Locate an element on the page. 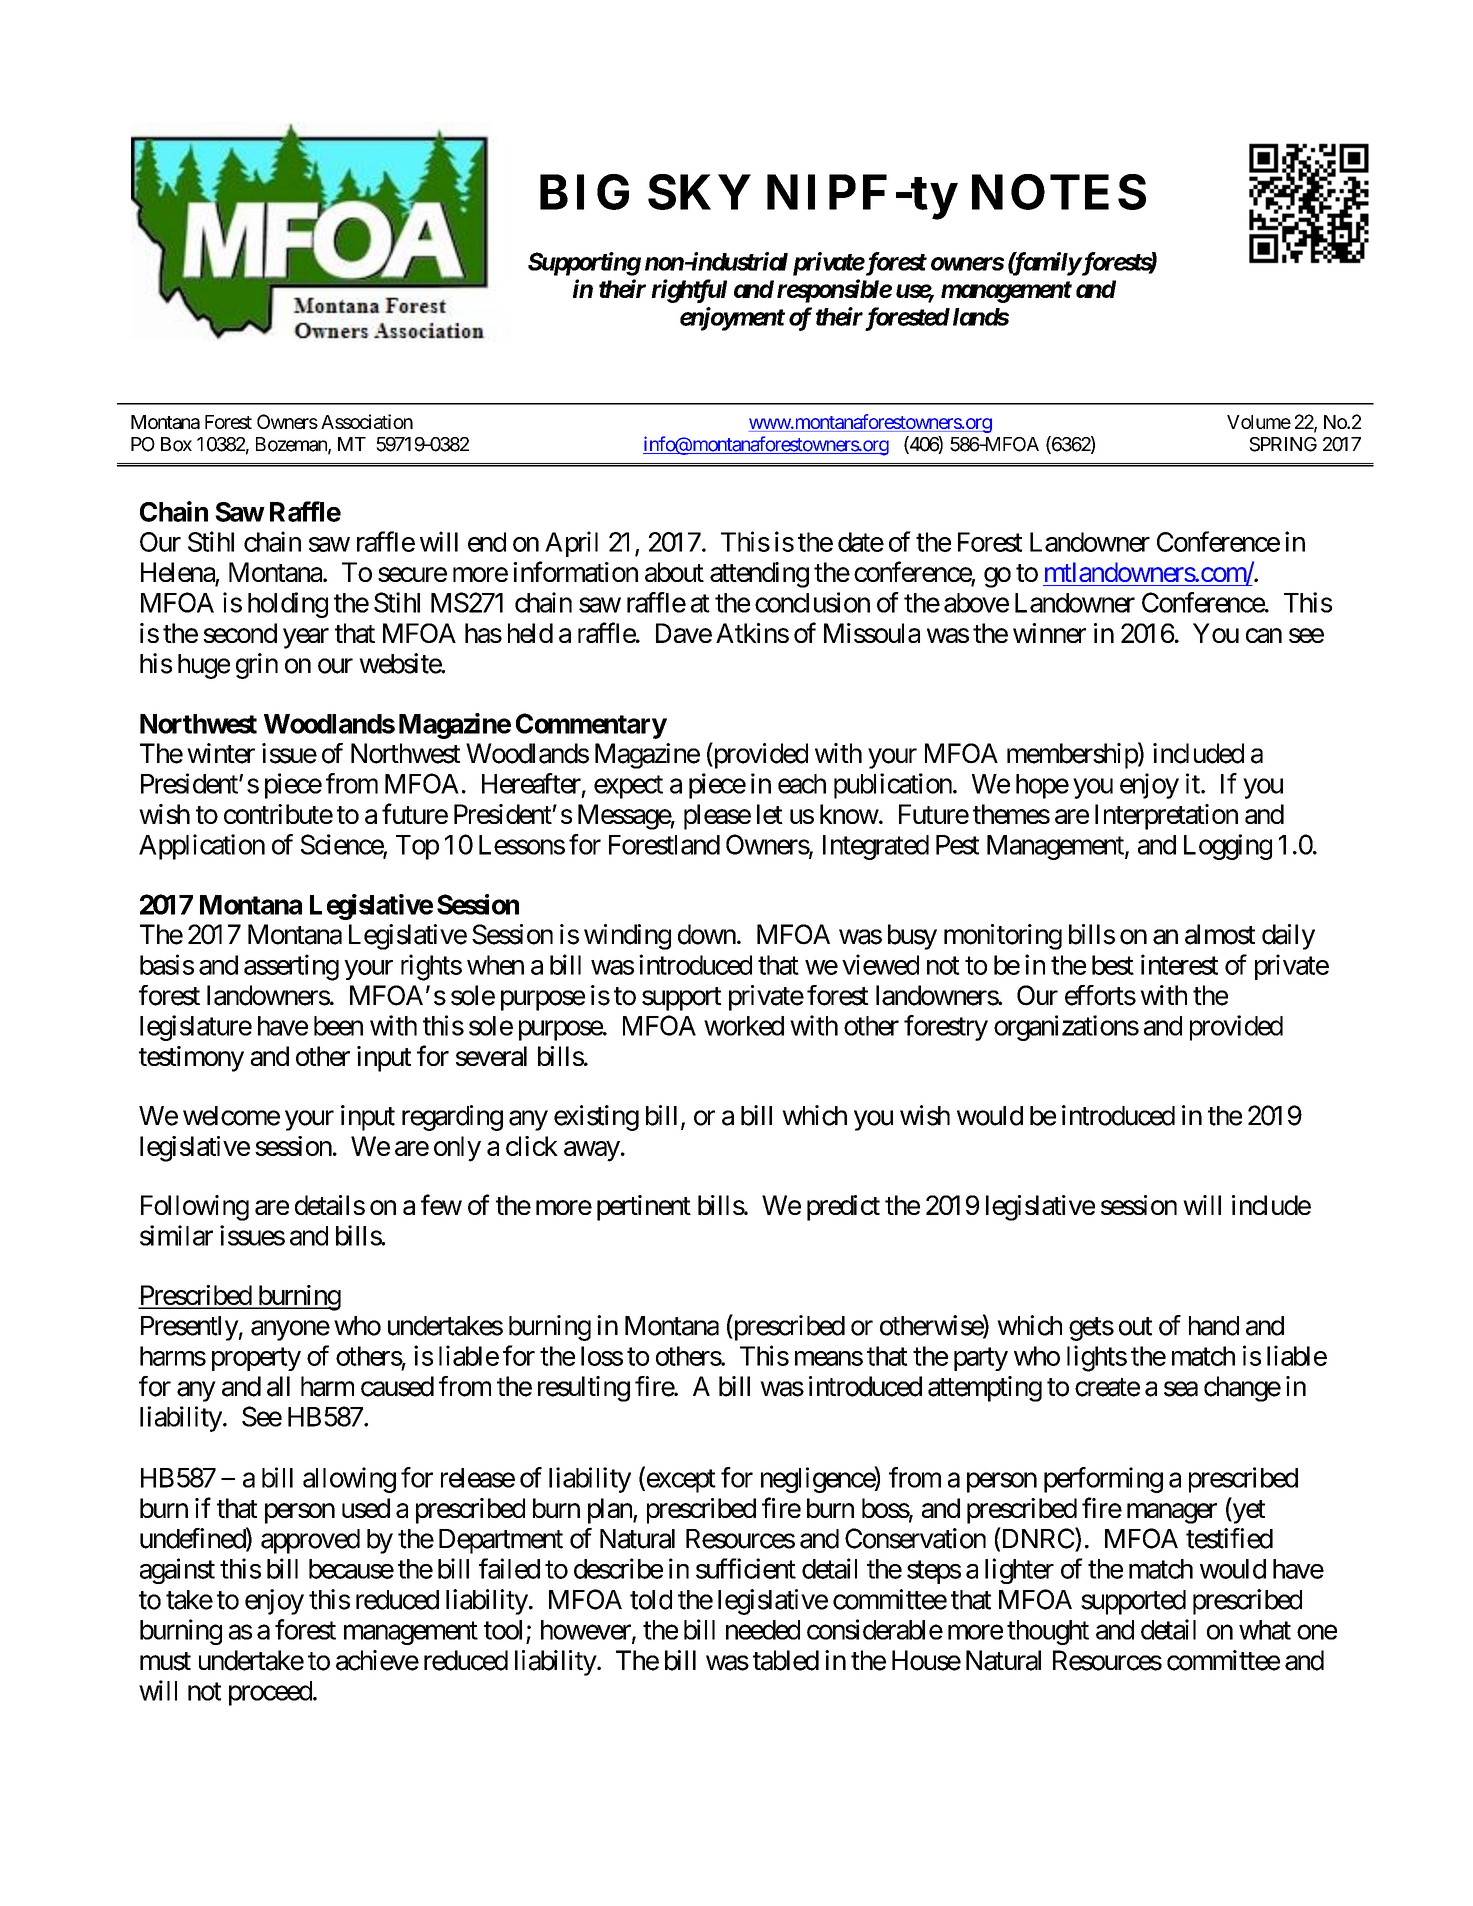 This document has width=1473, height=1906. needed is located at coordinates (763, 1630).
